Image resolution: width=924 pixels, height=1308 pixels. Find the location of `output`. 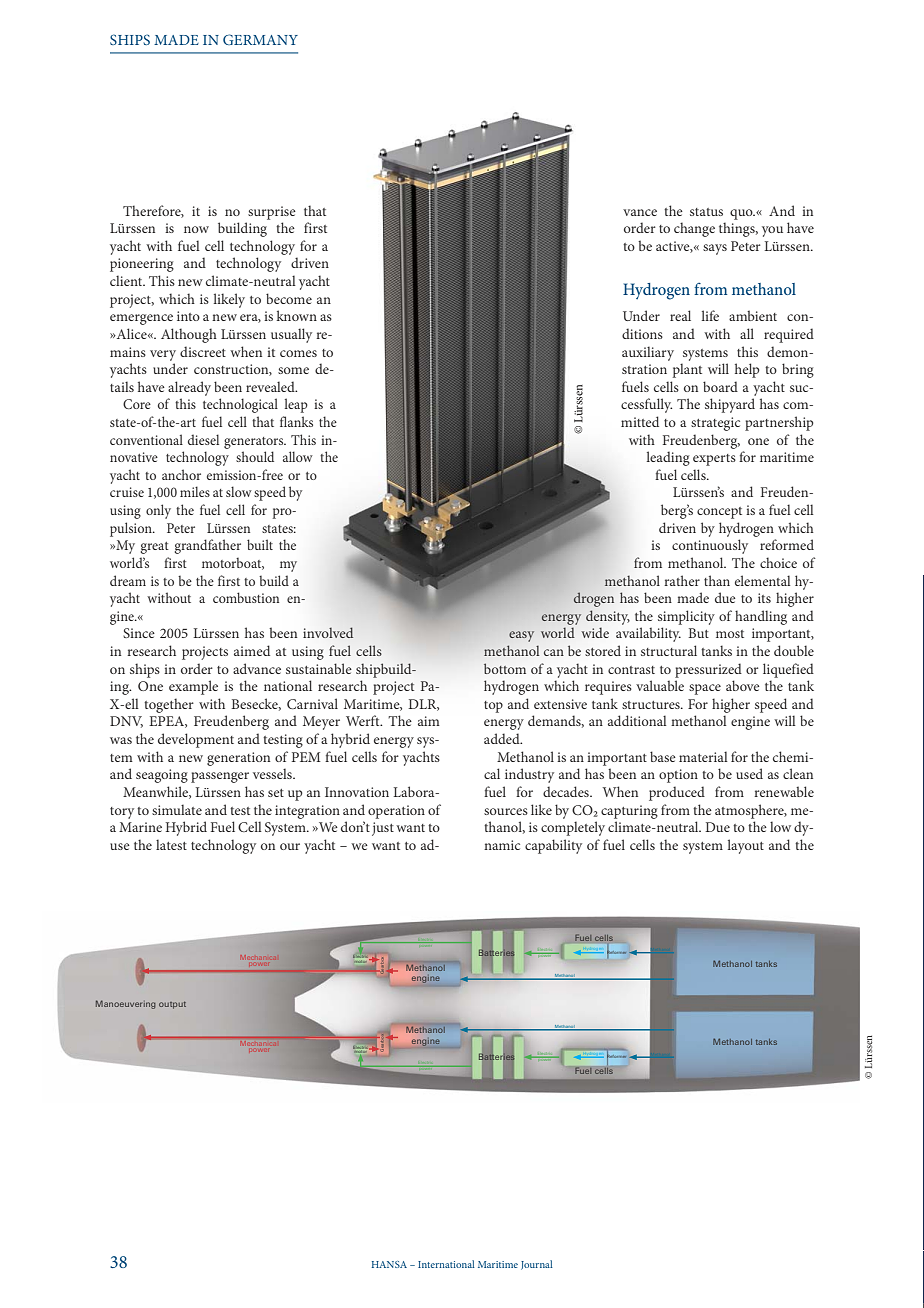

output is located at coordinates (172, 1005).
